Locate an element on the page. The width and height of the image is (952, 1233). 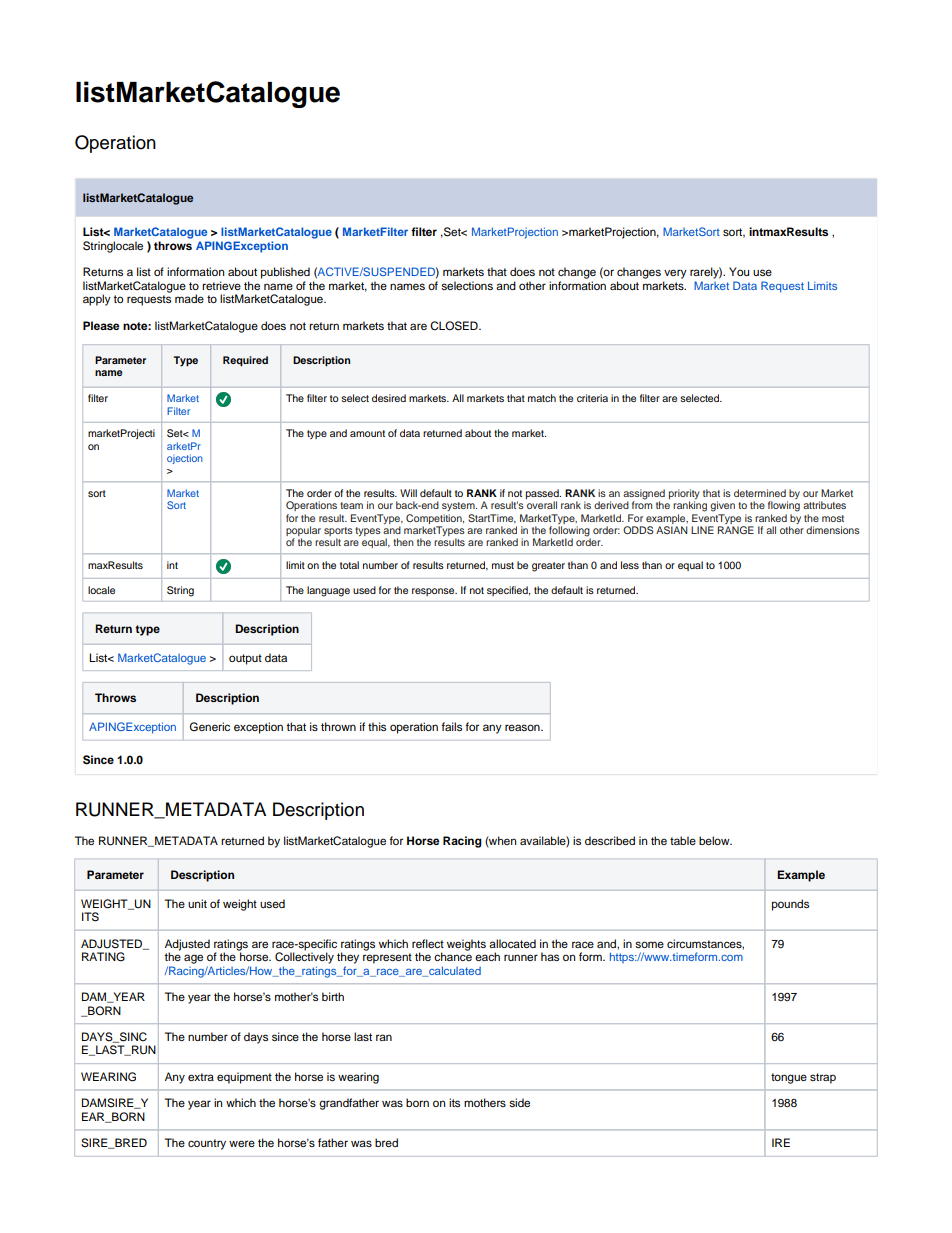
country is located at coordinates (207, 1144).
